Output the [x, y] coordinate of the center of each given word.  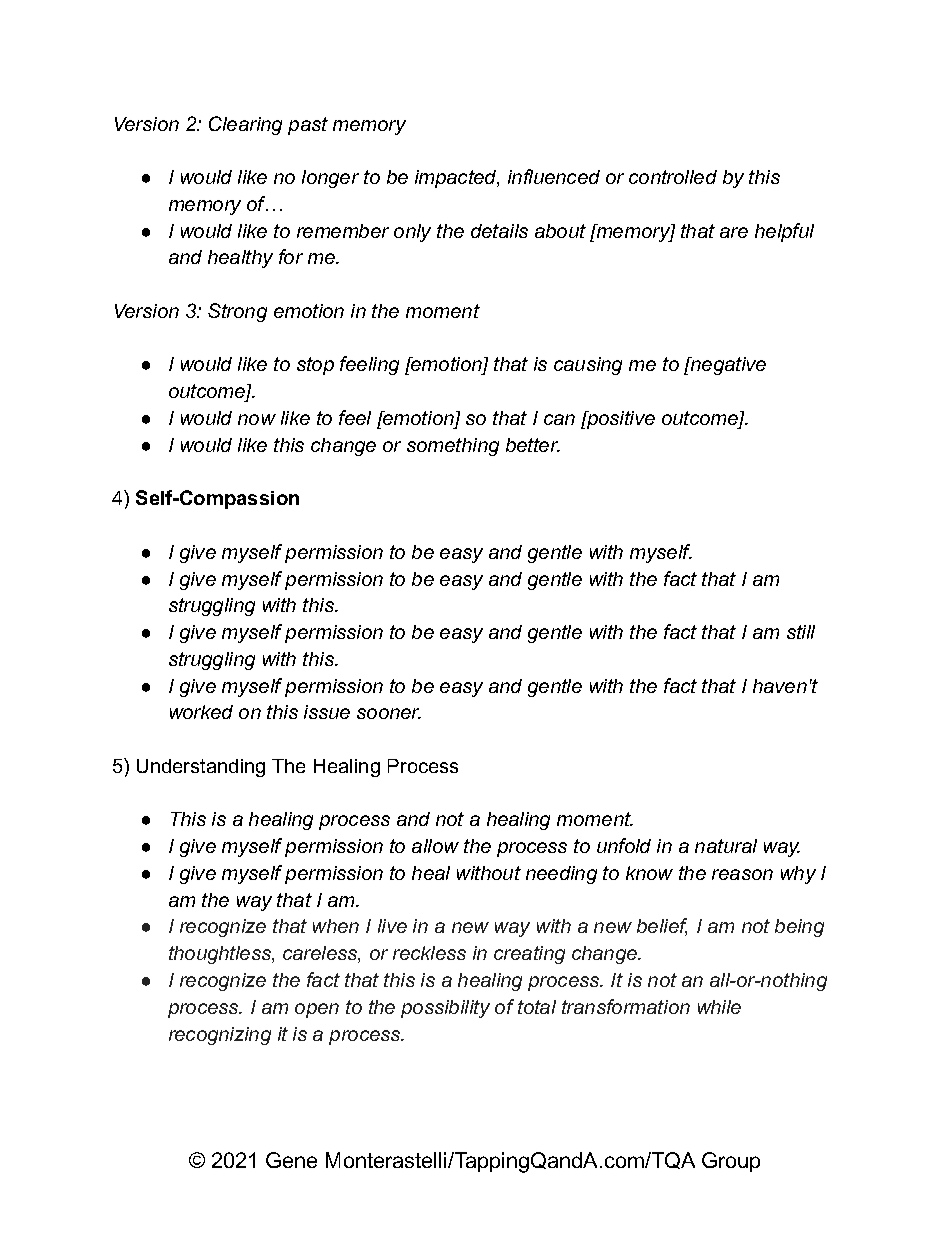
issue [327, 712]
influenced [554, 176]
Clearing [245, 125]
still [801, 632]
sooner [389, 713]
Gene [291, 1160]
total [537, 1007]
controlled [673, 177]
